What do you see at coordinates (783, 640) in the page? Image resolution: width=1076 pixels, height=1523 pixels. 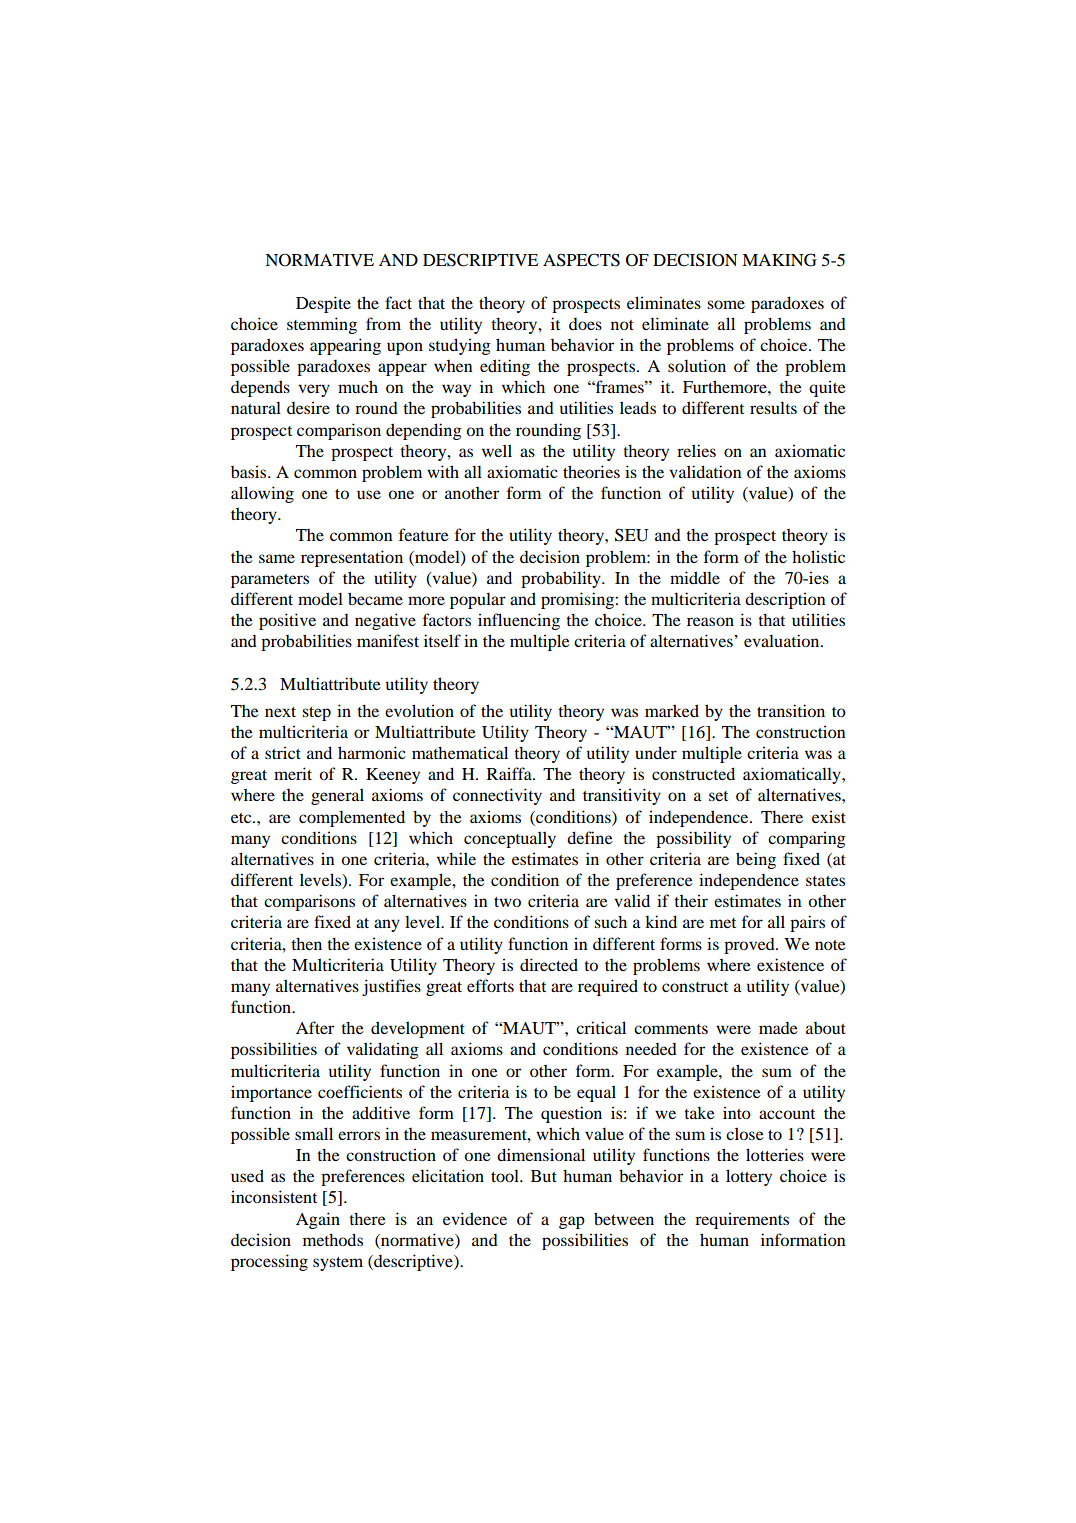 I see `evaluation` at bounding box center [783, 640].
